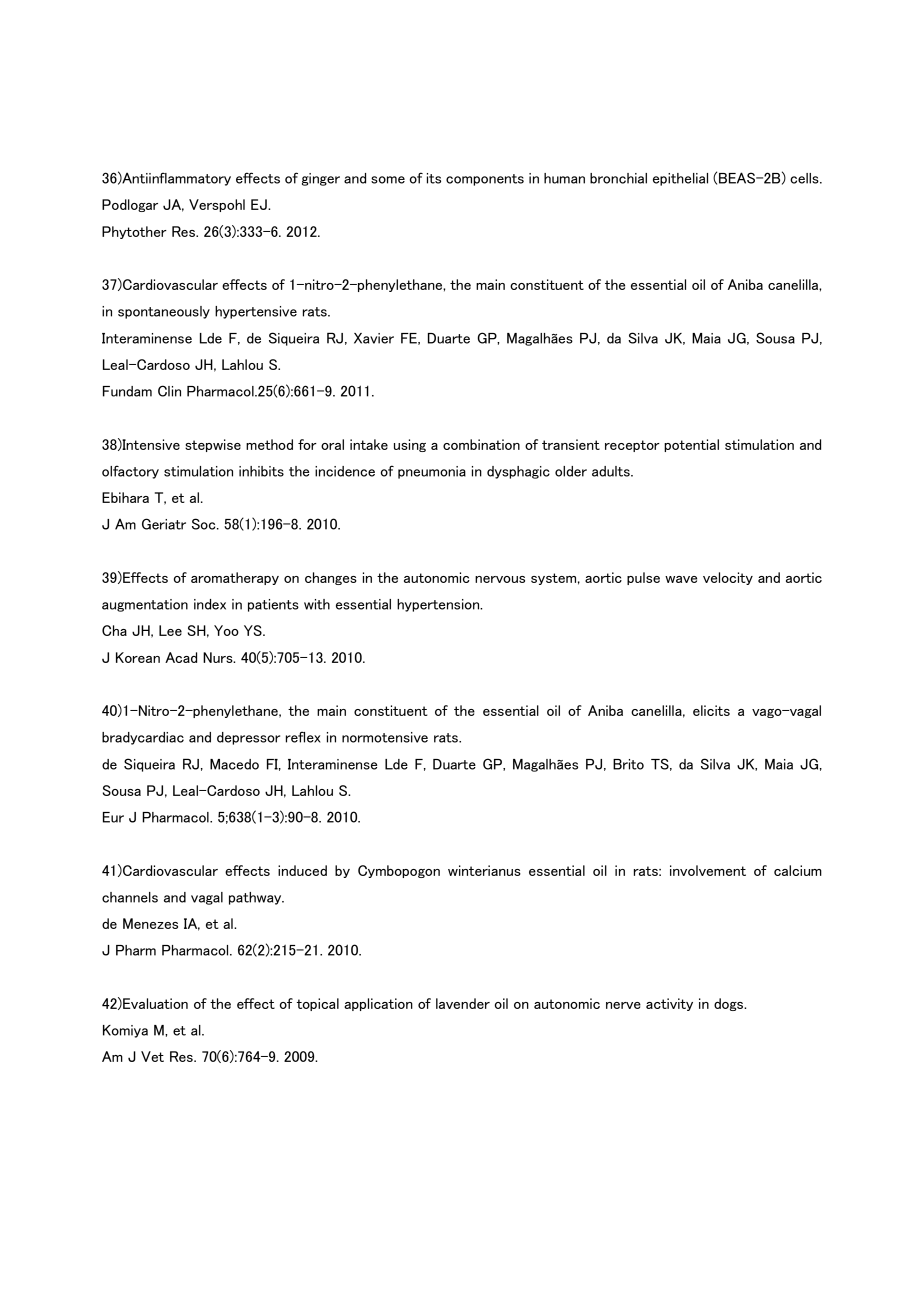 The width and height of the page is (924, 1308). I want to click on hypertension, so click(439, 605).
